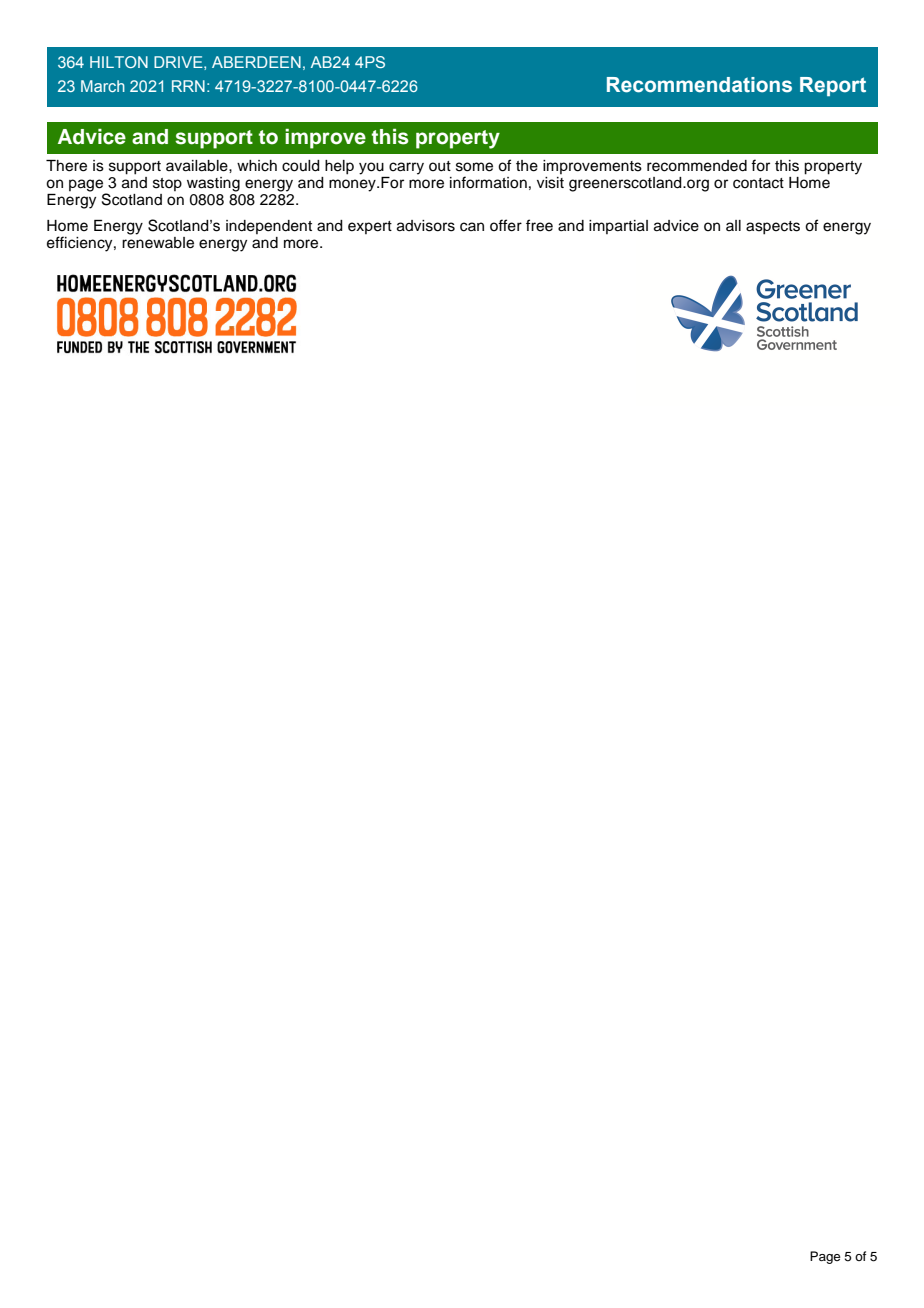 Image resolution: width=924 pixels, height=1308 pixels. Describe the element at coordinates (773, 228) in the image. I see `aspects` at that location.
